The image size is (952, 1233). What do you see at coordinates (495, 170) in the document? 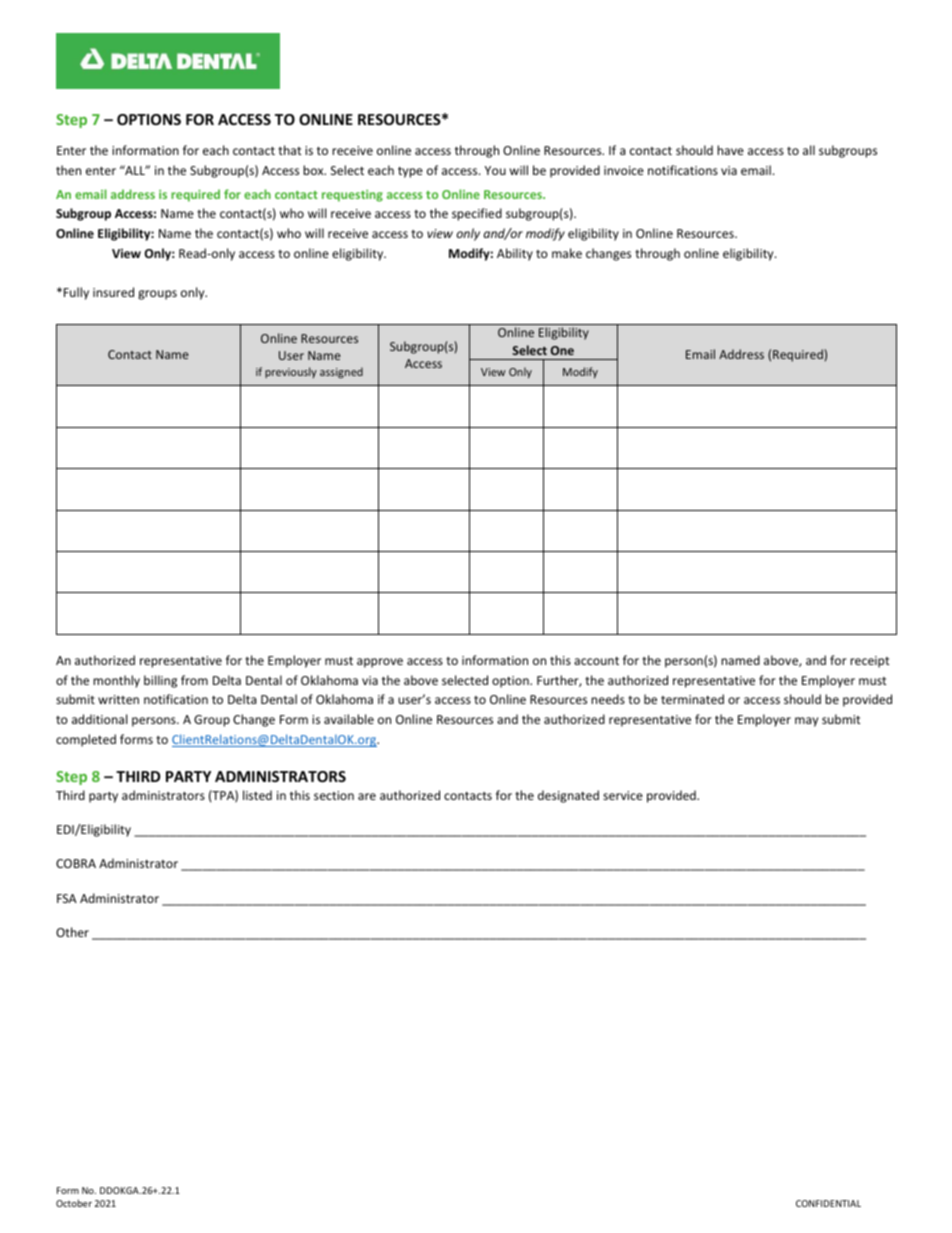
I see `You` at bounding box center [495, 170].
